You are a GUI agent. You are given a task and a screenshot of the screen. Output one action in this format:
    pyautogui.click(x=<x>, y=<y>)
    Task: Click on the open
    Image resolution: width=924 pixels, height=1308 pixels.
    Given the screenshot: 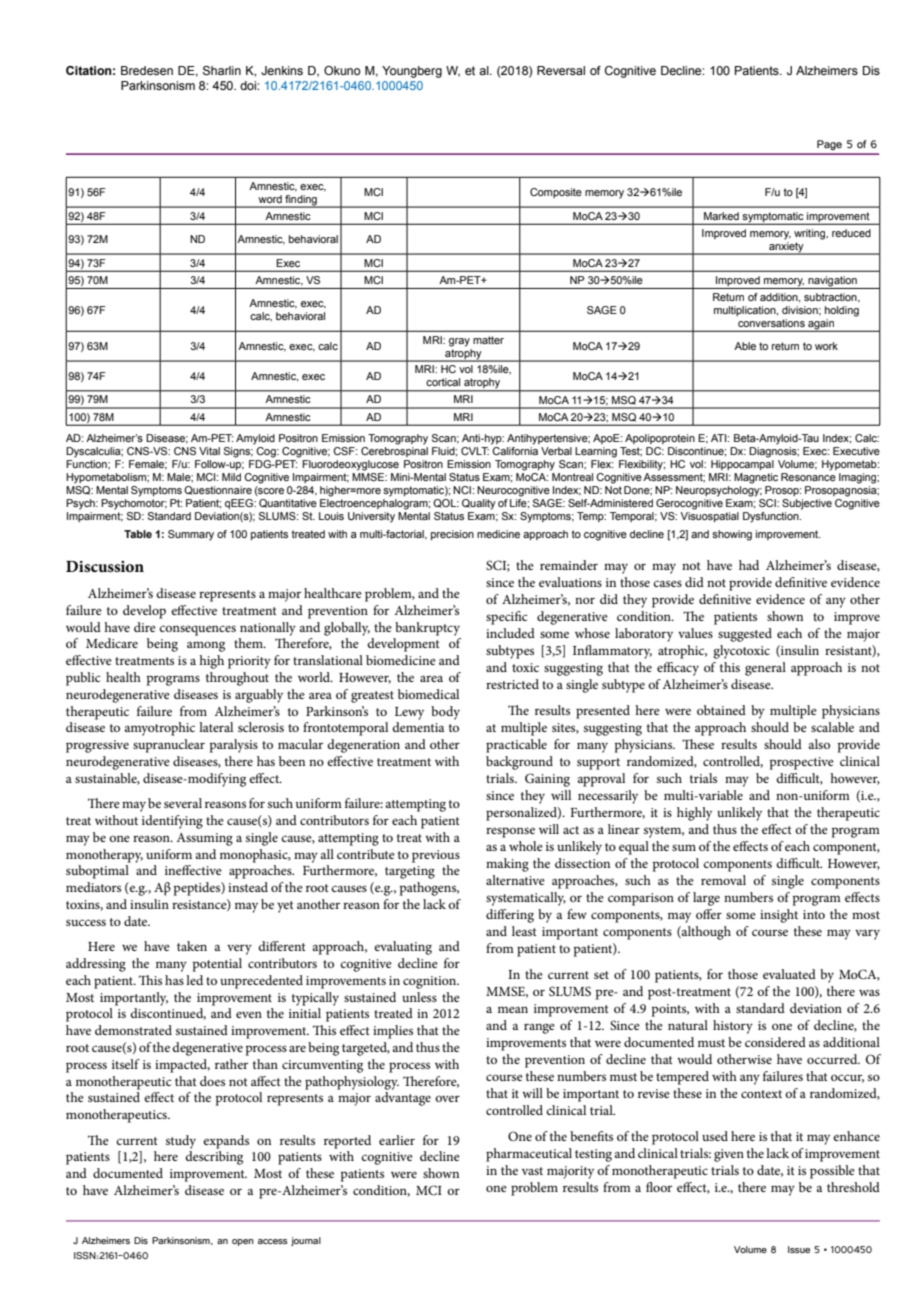 What is the action you would take?
    pyautogui.click(x=243, y=1242)
